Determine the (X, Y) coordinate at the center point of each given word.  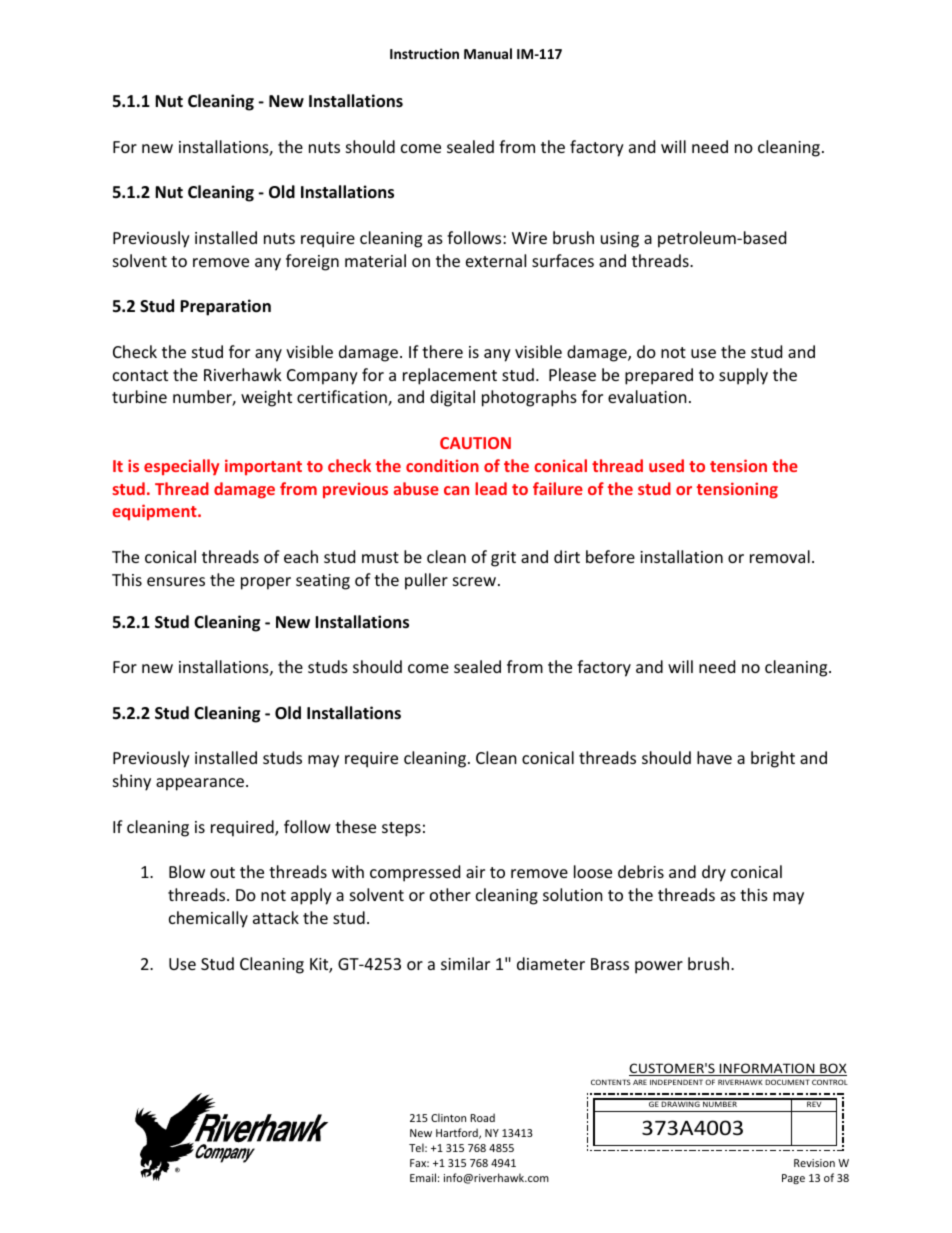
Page (793, 1179)
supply (743, 376)
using (620, 240)
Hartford (458, 1133)
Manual (488, 53)
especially (181, 467)
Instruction (424, 53)
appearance (201, 784)
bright (773, 759)
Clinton (448, 1117)
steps (401, 829)
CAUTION (475, 443)
